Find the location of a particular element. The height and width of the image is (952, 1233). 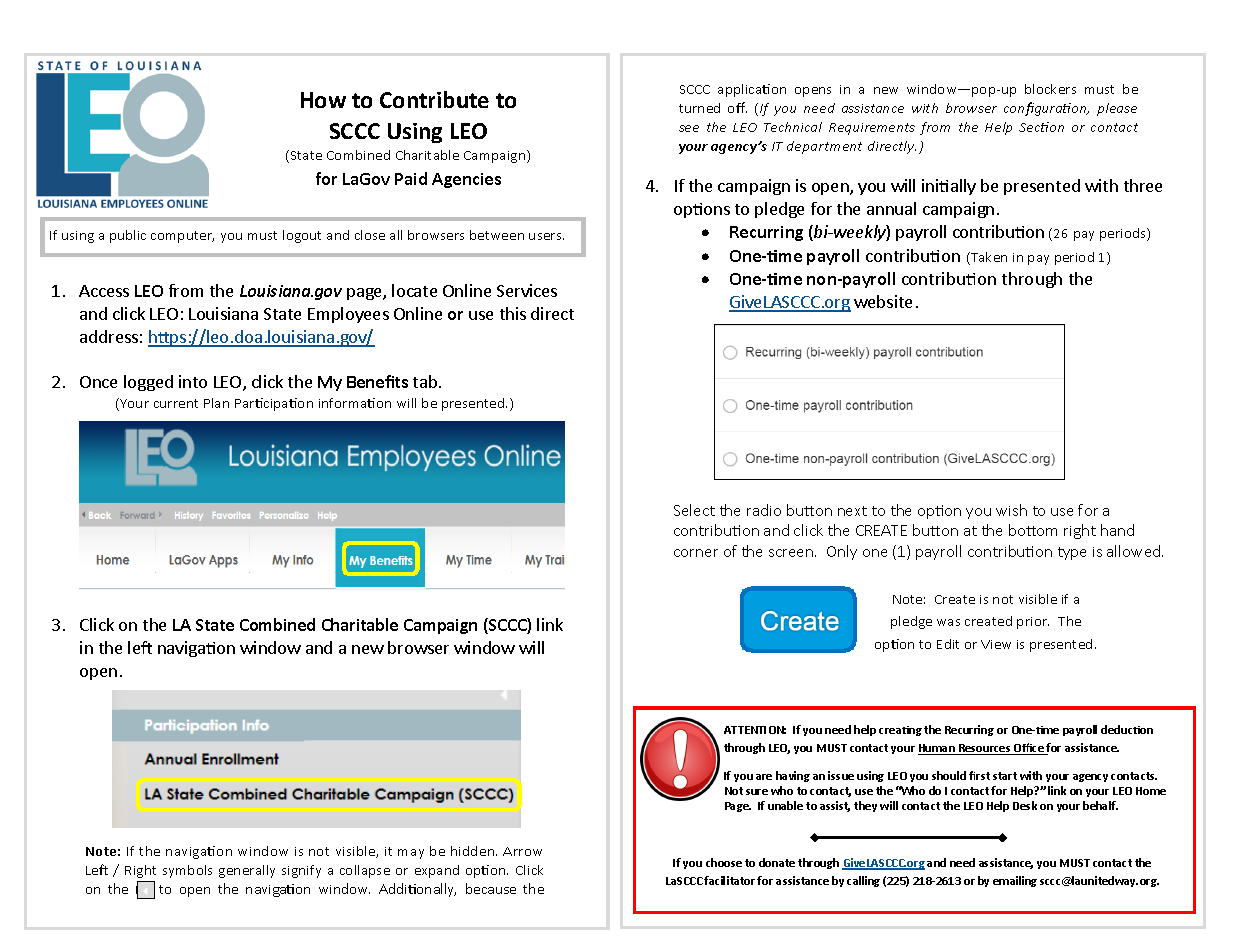

configuration is located at coordinates (1046, 109).
